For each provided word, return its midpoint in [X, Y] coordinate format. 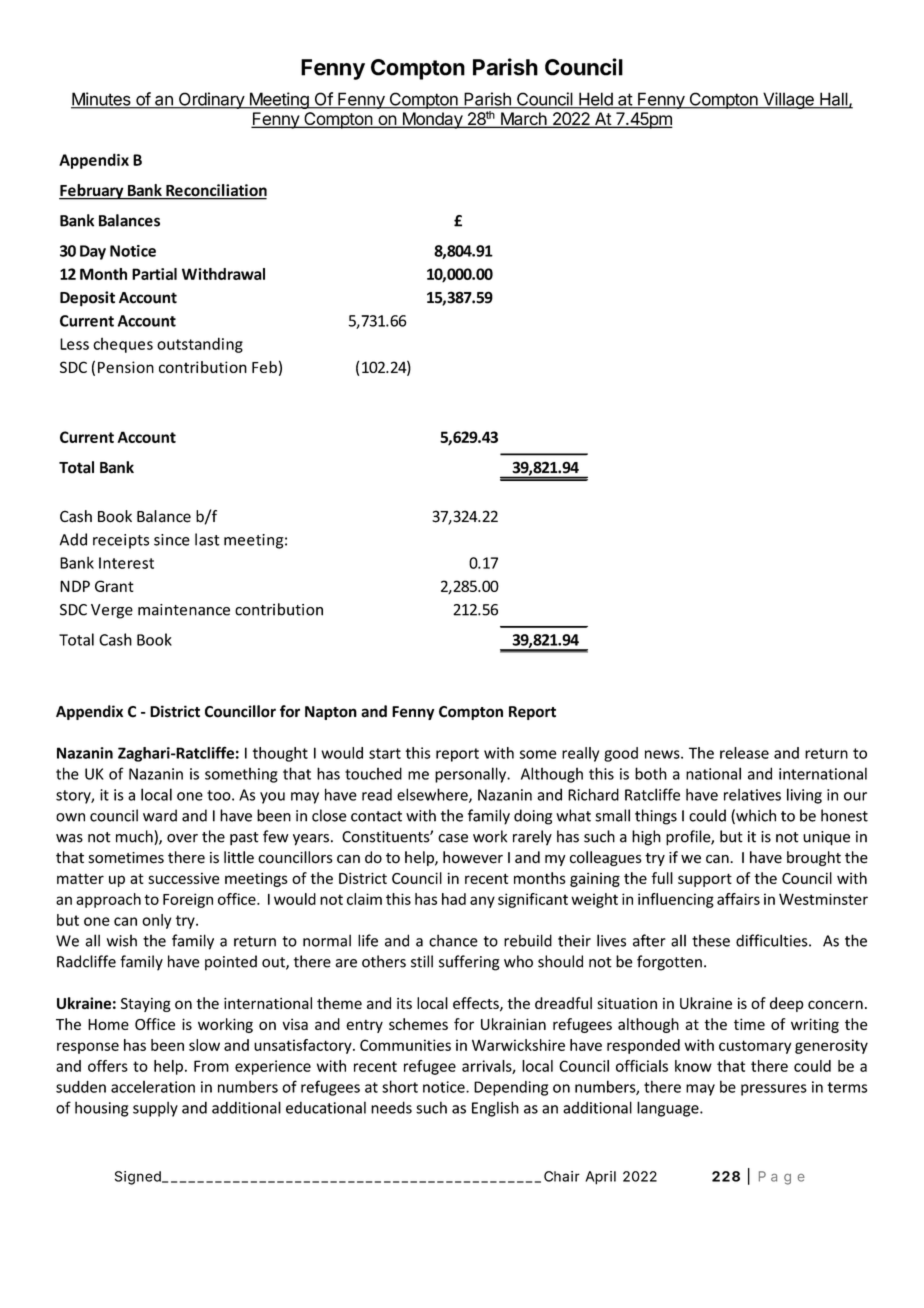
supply [155, 1109]
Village [788, 100]
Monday [432, 120]
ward [160, 815]
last [207, 539]
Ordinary [211, 100]
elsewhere [433, 795]
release [744, 753]
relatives [752, 794]
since [172, 540]
